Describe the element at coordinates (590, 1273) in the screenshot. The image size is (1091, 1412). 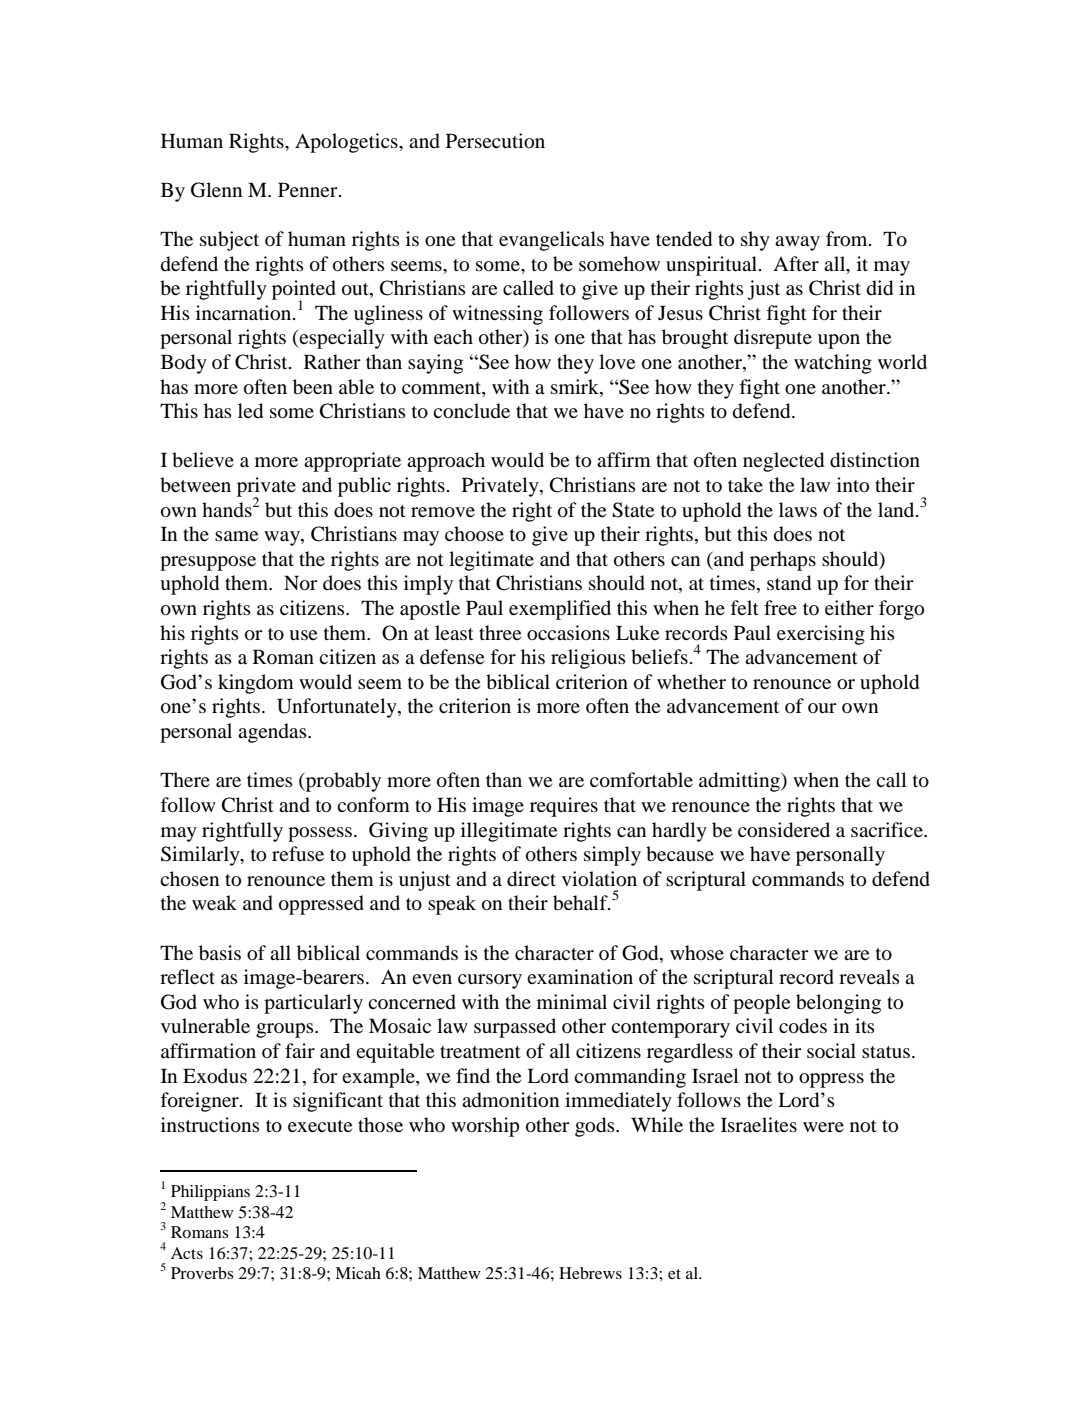
I see `Hebrews` at that location.
